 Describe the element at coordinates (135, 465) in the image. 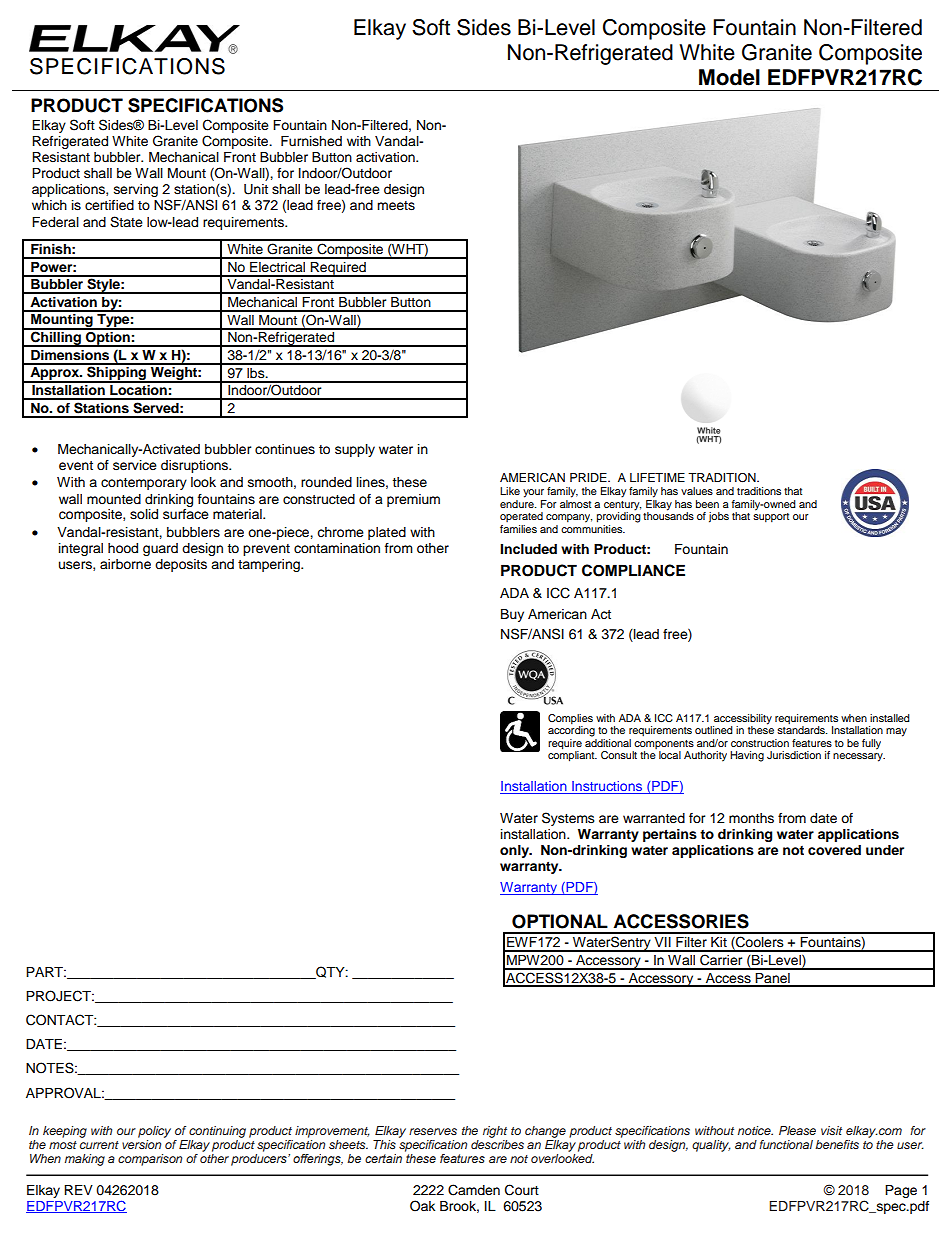

I see `service` at that location.
